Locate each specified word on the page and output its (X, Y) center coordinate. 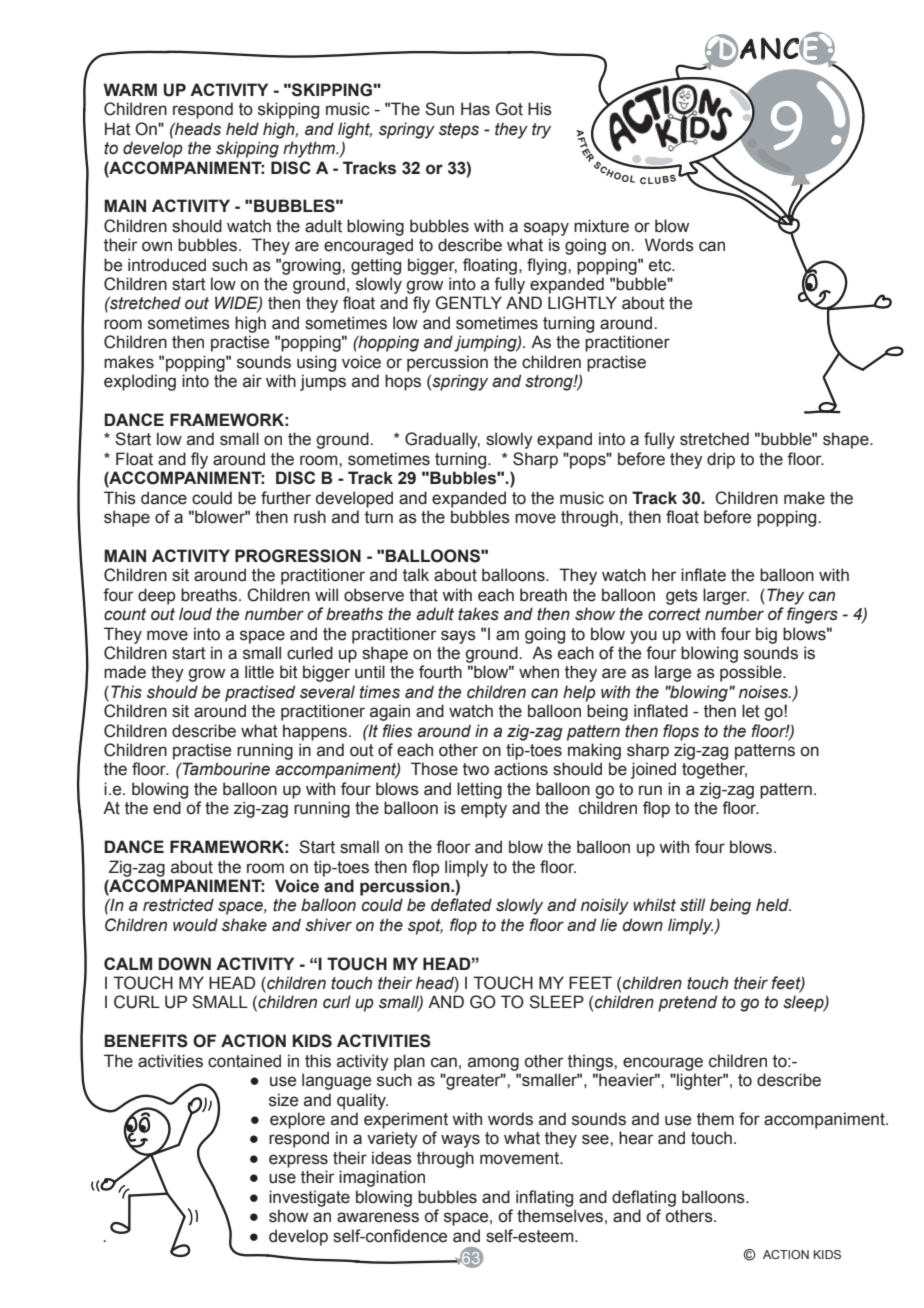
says (458, 637)
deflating (644, 1198)
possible (752, 673)
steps (459, 131)
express (298, 1161)
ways (460, 1141)
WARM (130, 89)
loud (195, 614)
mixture (601, 226)
